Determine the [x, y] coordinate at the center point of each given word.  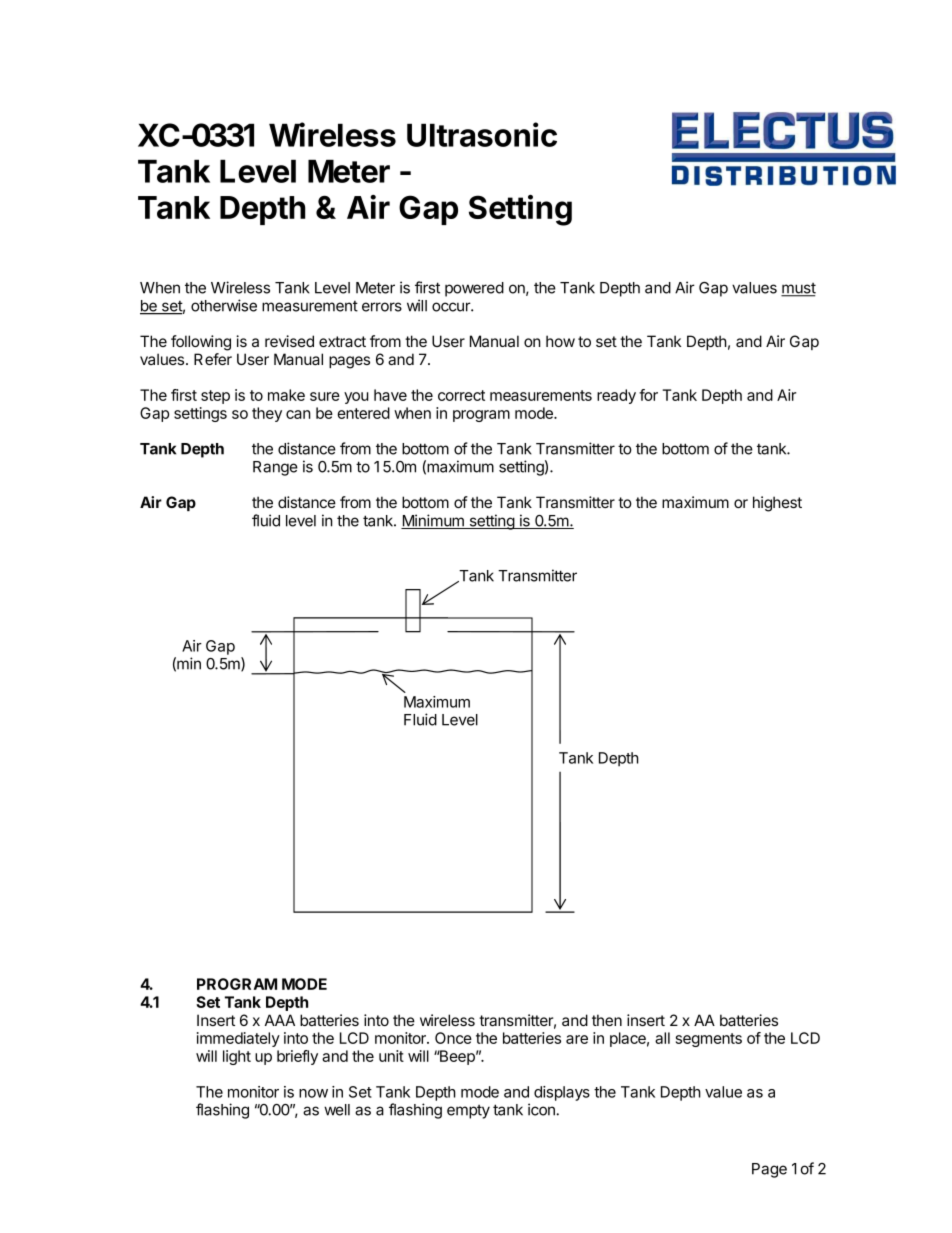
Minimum [433, 521]
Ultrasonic [482, 134]
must [798, 289]
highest [777, 504]
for [648, 395]
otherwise [224, 305]
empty [468, 1112]
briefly [297, 1057]
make [286, 395]
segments [709, 1040]
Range [275, 468]
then [607, 1020]
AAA [280, 1020]
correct [461, 395]
